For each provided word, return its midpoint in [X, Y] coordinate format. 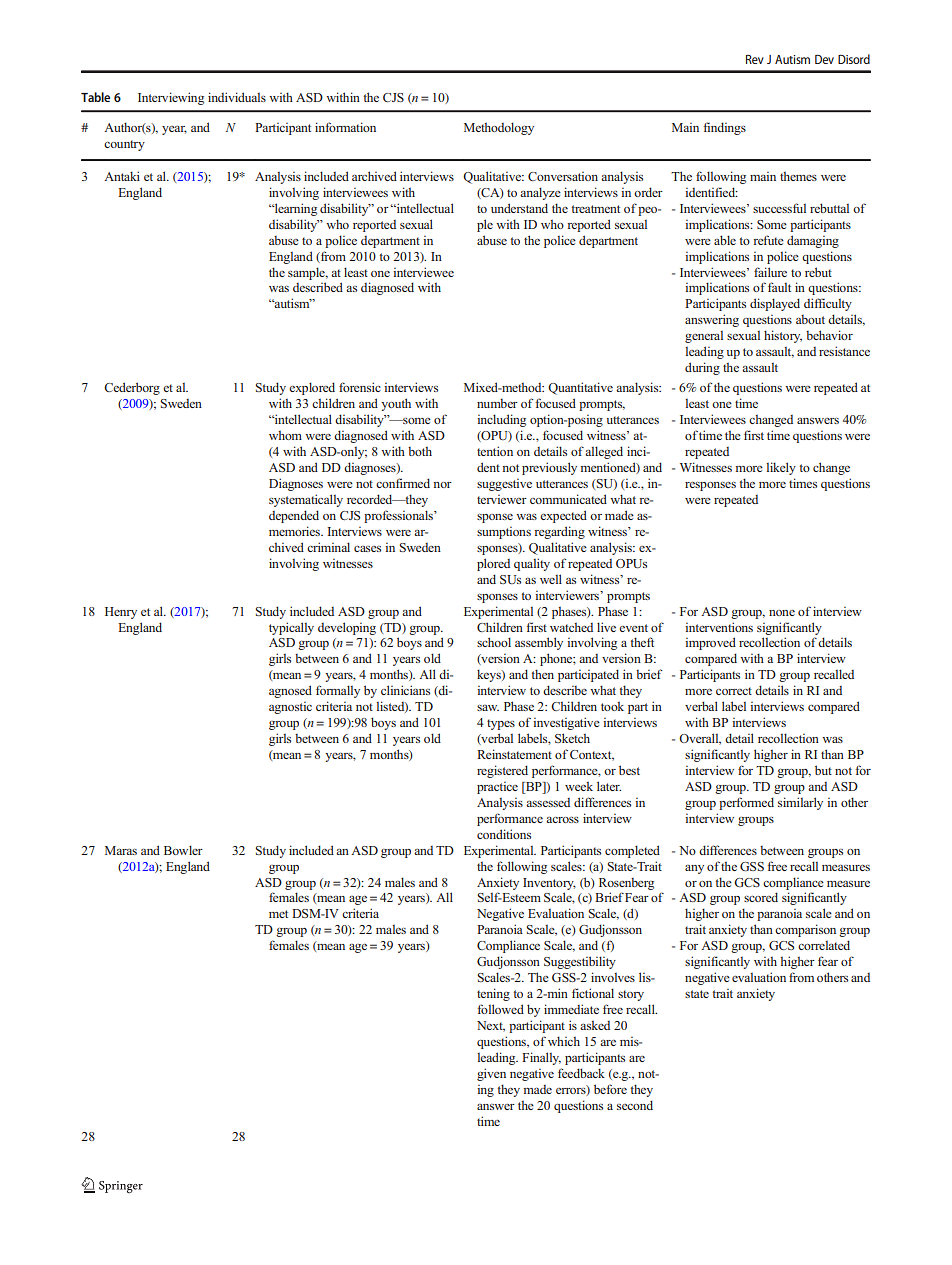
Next [491, 1026]
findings [724, 128]
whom [285, 435]
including [501, 420]
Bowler [183, 850]
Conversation [563, 176]
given [491, 1074]
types [501, 724]
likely [781, 468]
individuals [237, 97]
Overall [700, 739]
